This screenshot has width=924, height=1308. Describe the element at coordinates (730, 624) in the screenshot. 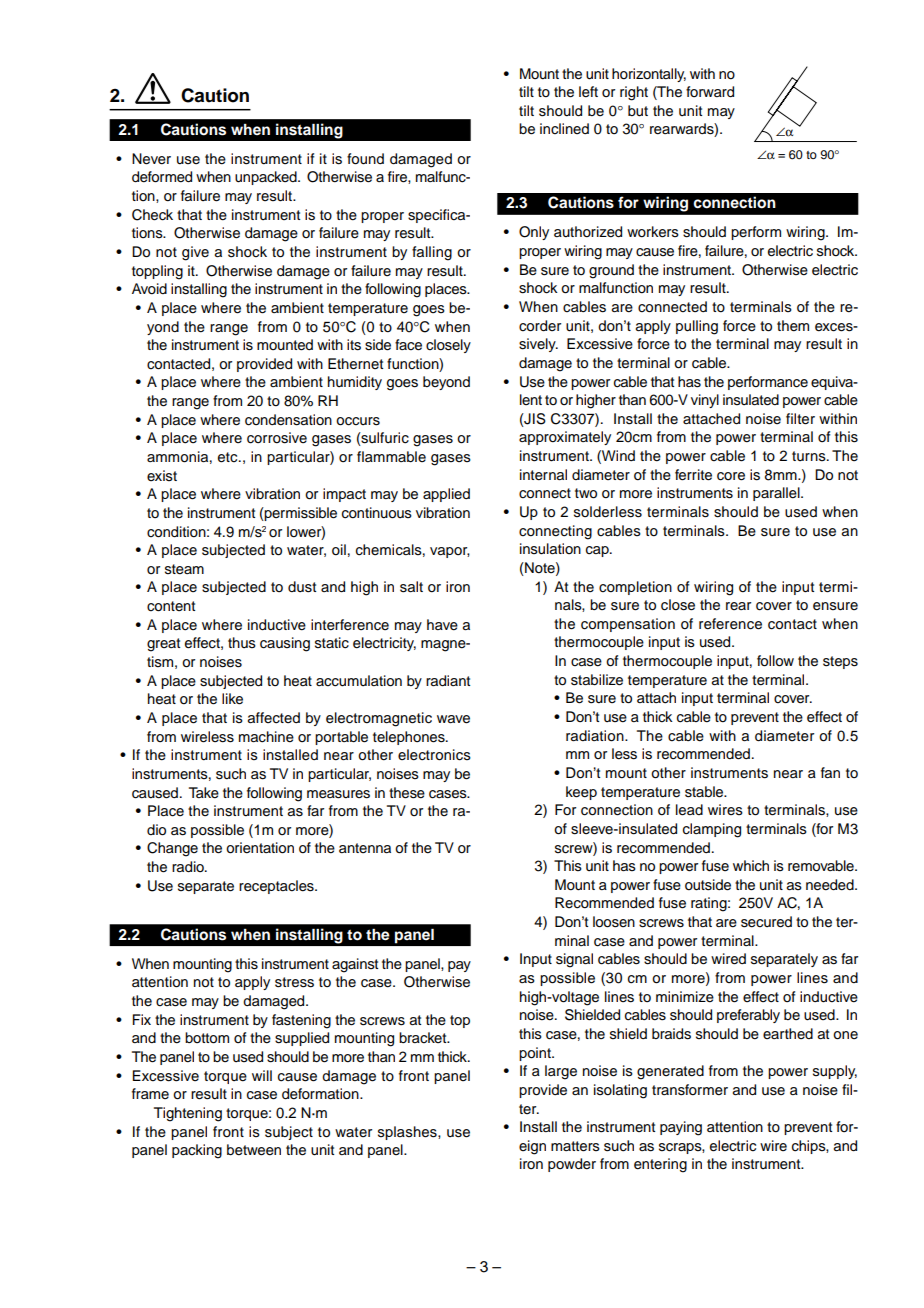

I see `reference` at that location.
